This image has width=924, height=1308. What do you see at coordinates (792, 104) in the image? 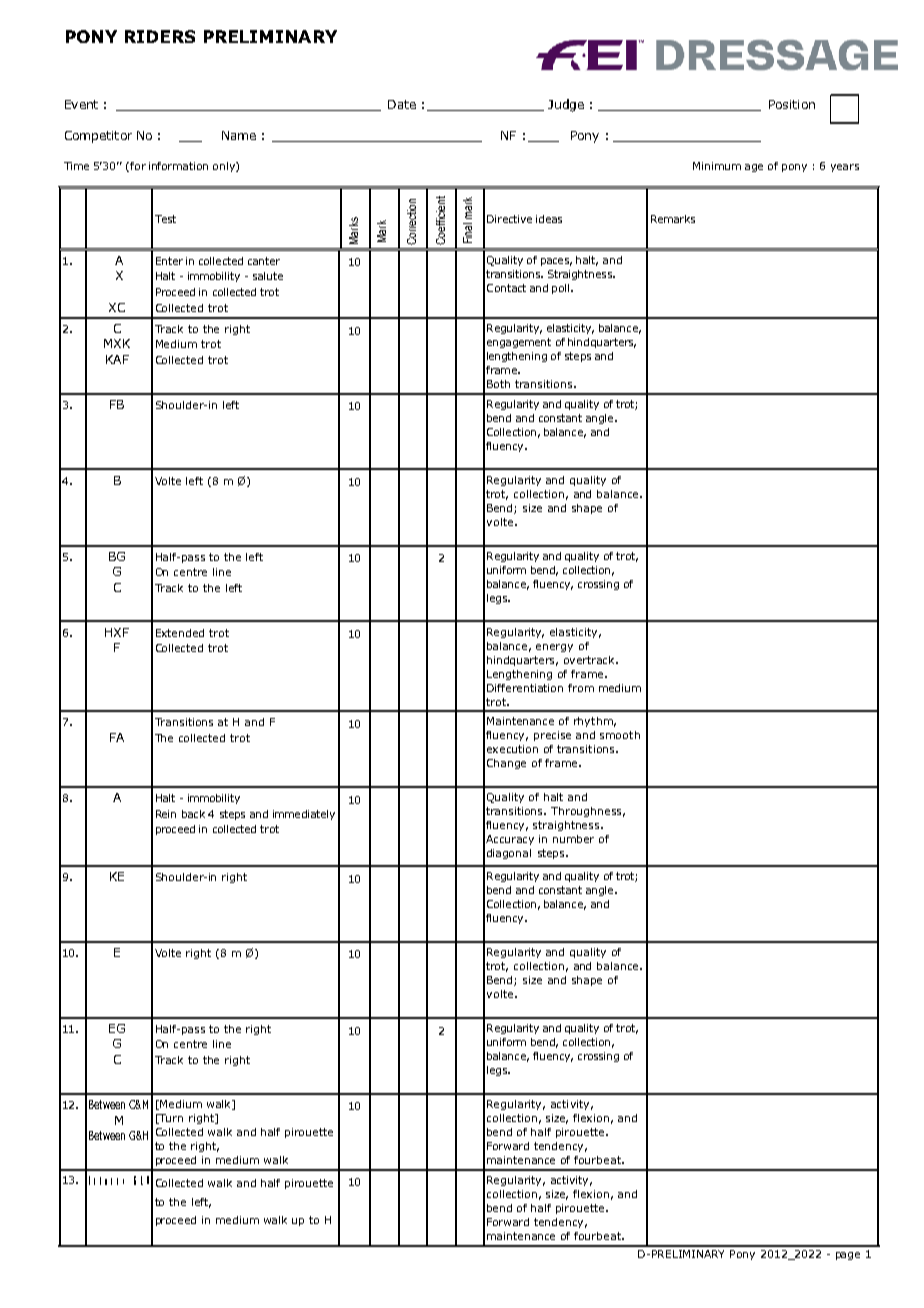
I see `Position` at bounding box center [792, 104].
